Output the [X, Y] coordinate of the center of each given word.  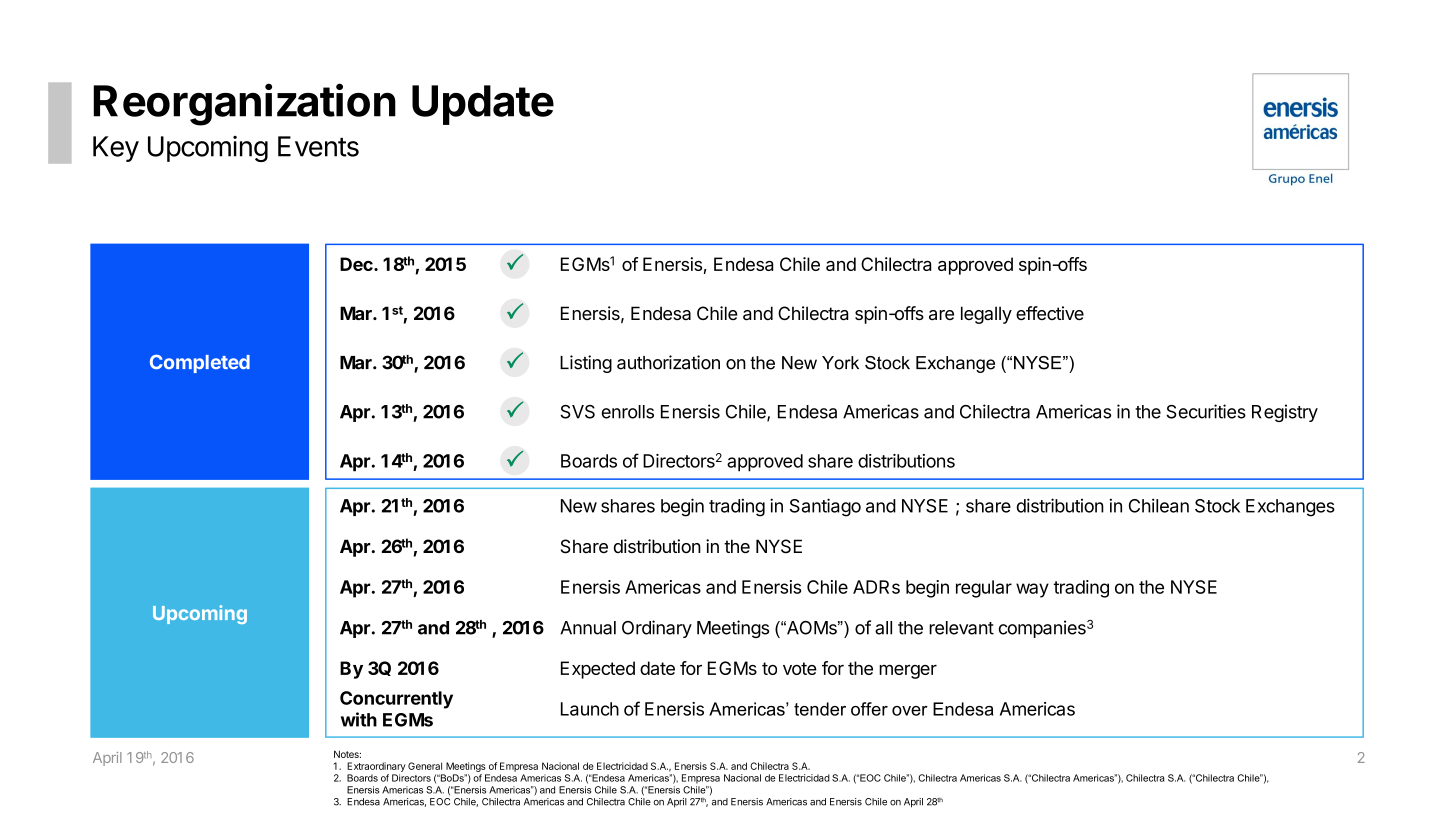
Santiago [825, 507]
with [359, 719]
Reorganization [244, 104]
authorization [668, 362]
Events [318, 146]
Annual [588, 628]
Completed [200, 363]
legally [986, 315]
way [1032, 590]
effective [1050, 313]
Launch [590, 709]
